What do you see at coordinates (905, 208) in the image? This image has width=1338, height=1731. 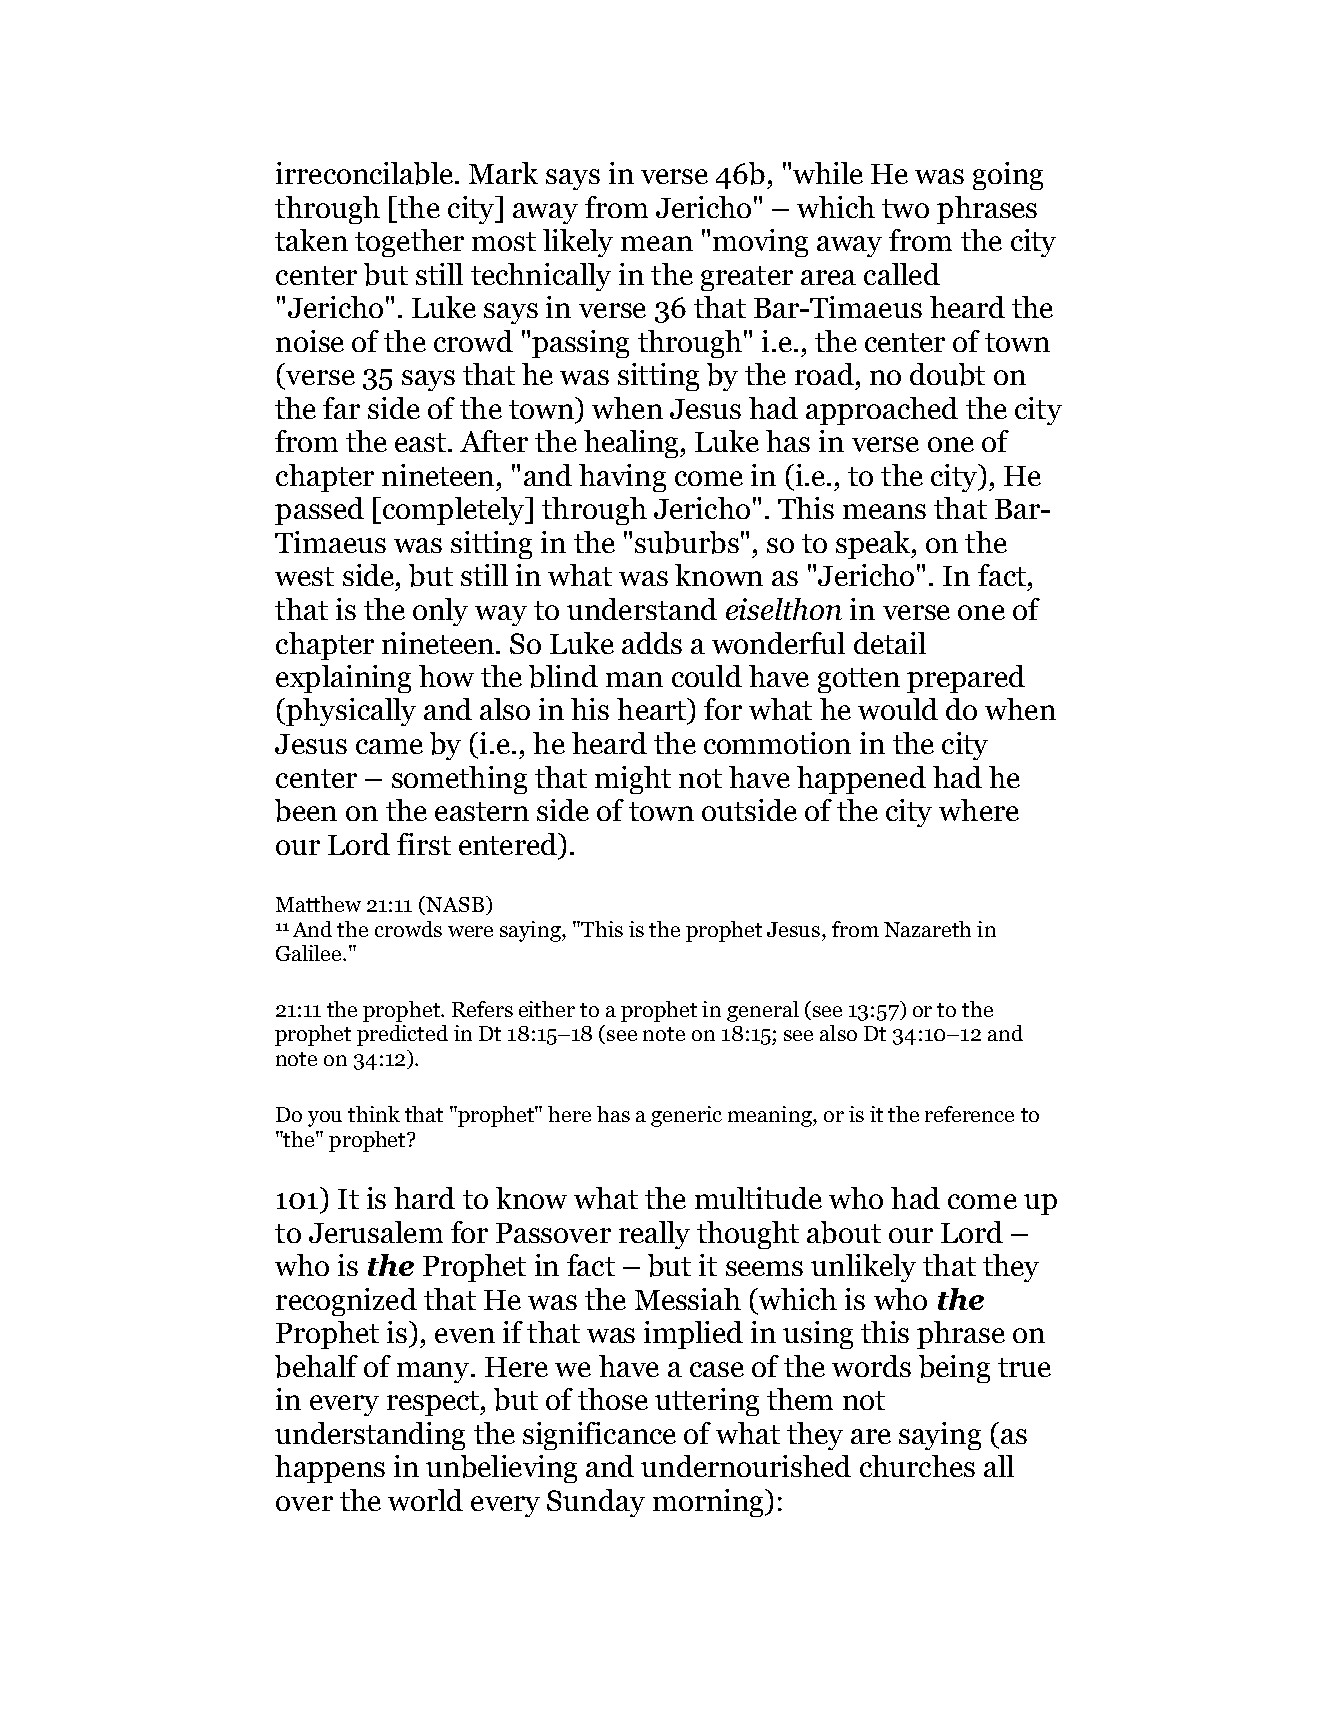 I see `two` at bounding box center [905, 208].
